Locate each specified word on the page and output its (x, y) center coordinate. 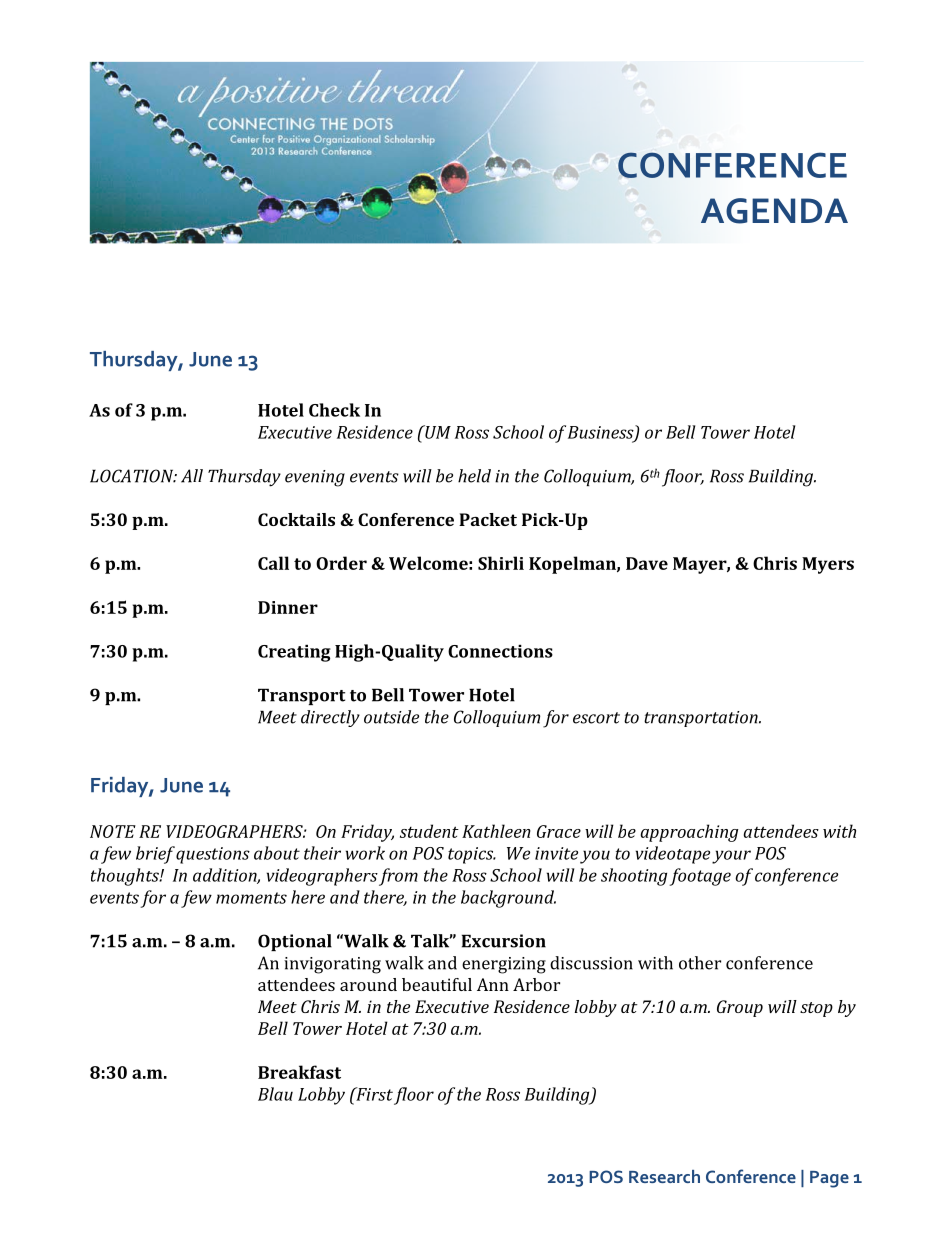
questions (213, 855)
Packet (488, 519)
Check (334, 410)
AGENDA (774, 211)
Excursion (504, 941)
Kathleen (496, 831)
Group (740, 1008)
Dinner (288, 607)
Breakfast (299, 1072)
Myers (828, 565)
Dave (647, 563)
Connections (500, 651)
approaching (690, 833)
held (474, 476)
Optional (295, 942)
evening (315, 478)
